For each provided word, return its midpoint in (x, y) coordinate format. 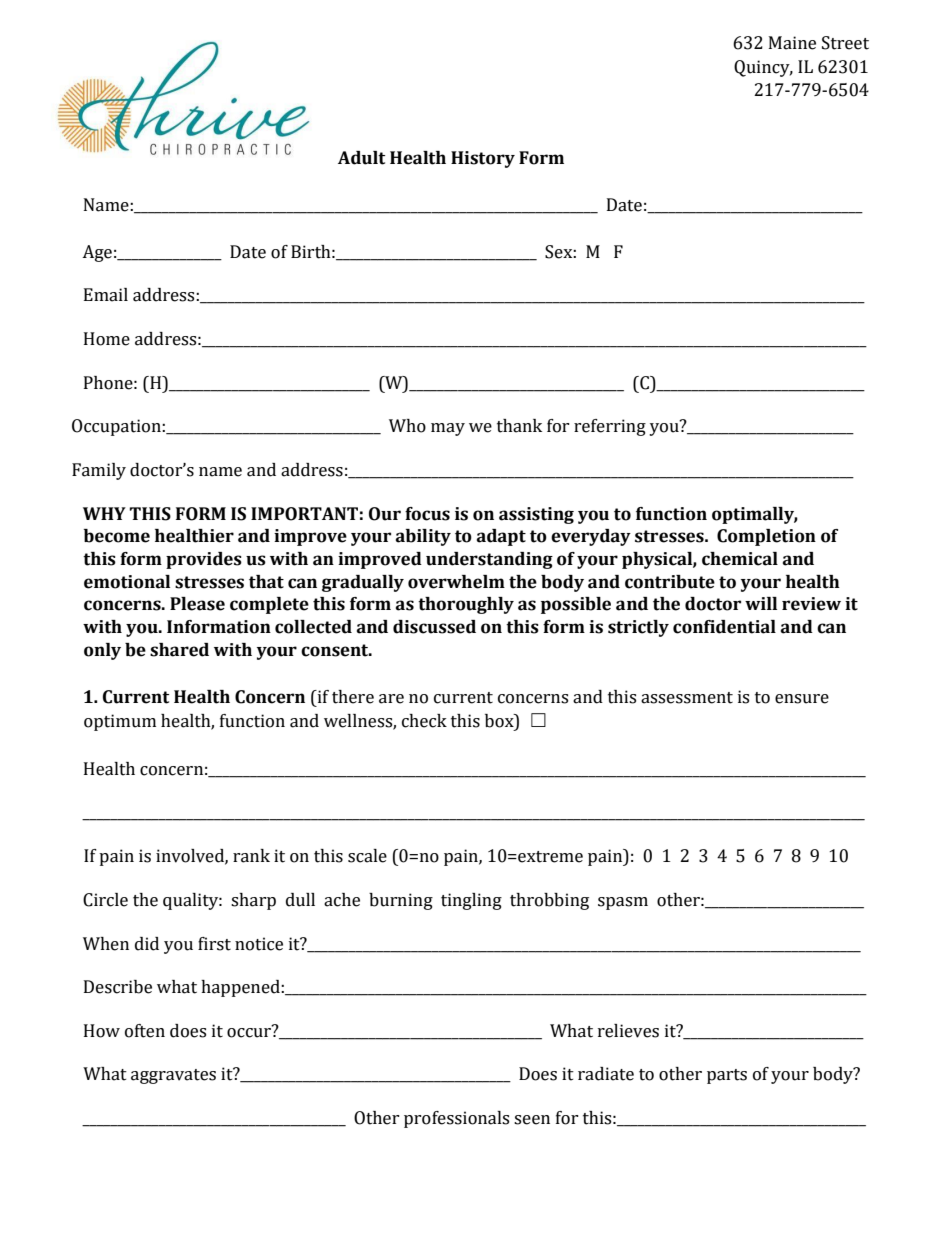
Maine (792, 43)
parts (727, 1076)
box (500, 721)
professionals (456, 1119)
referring (610, 427)
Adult (361, 158)
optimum (120, 722)
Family (99, 471)
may (448, 429)
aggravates (173, 1076)
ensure (802, 699)
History (483, 159)
